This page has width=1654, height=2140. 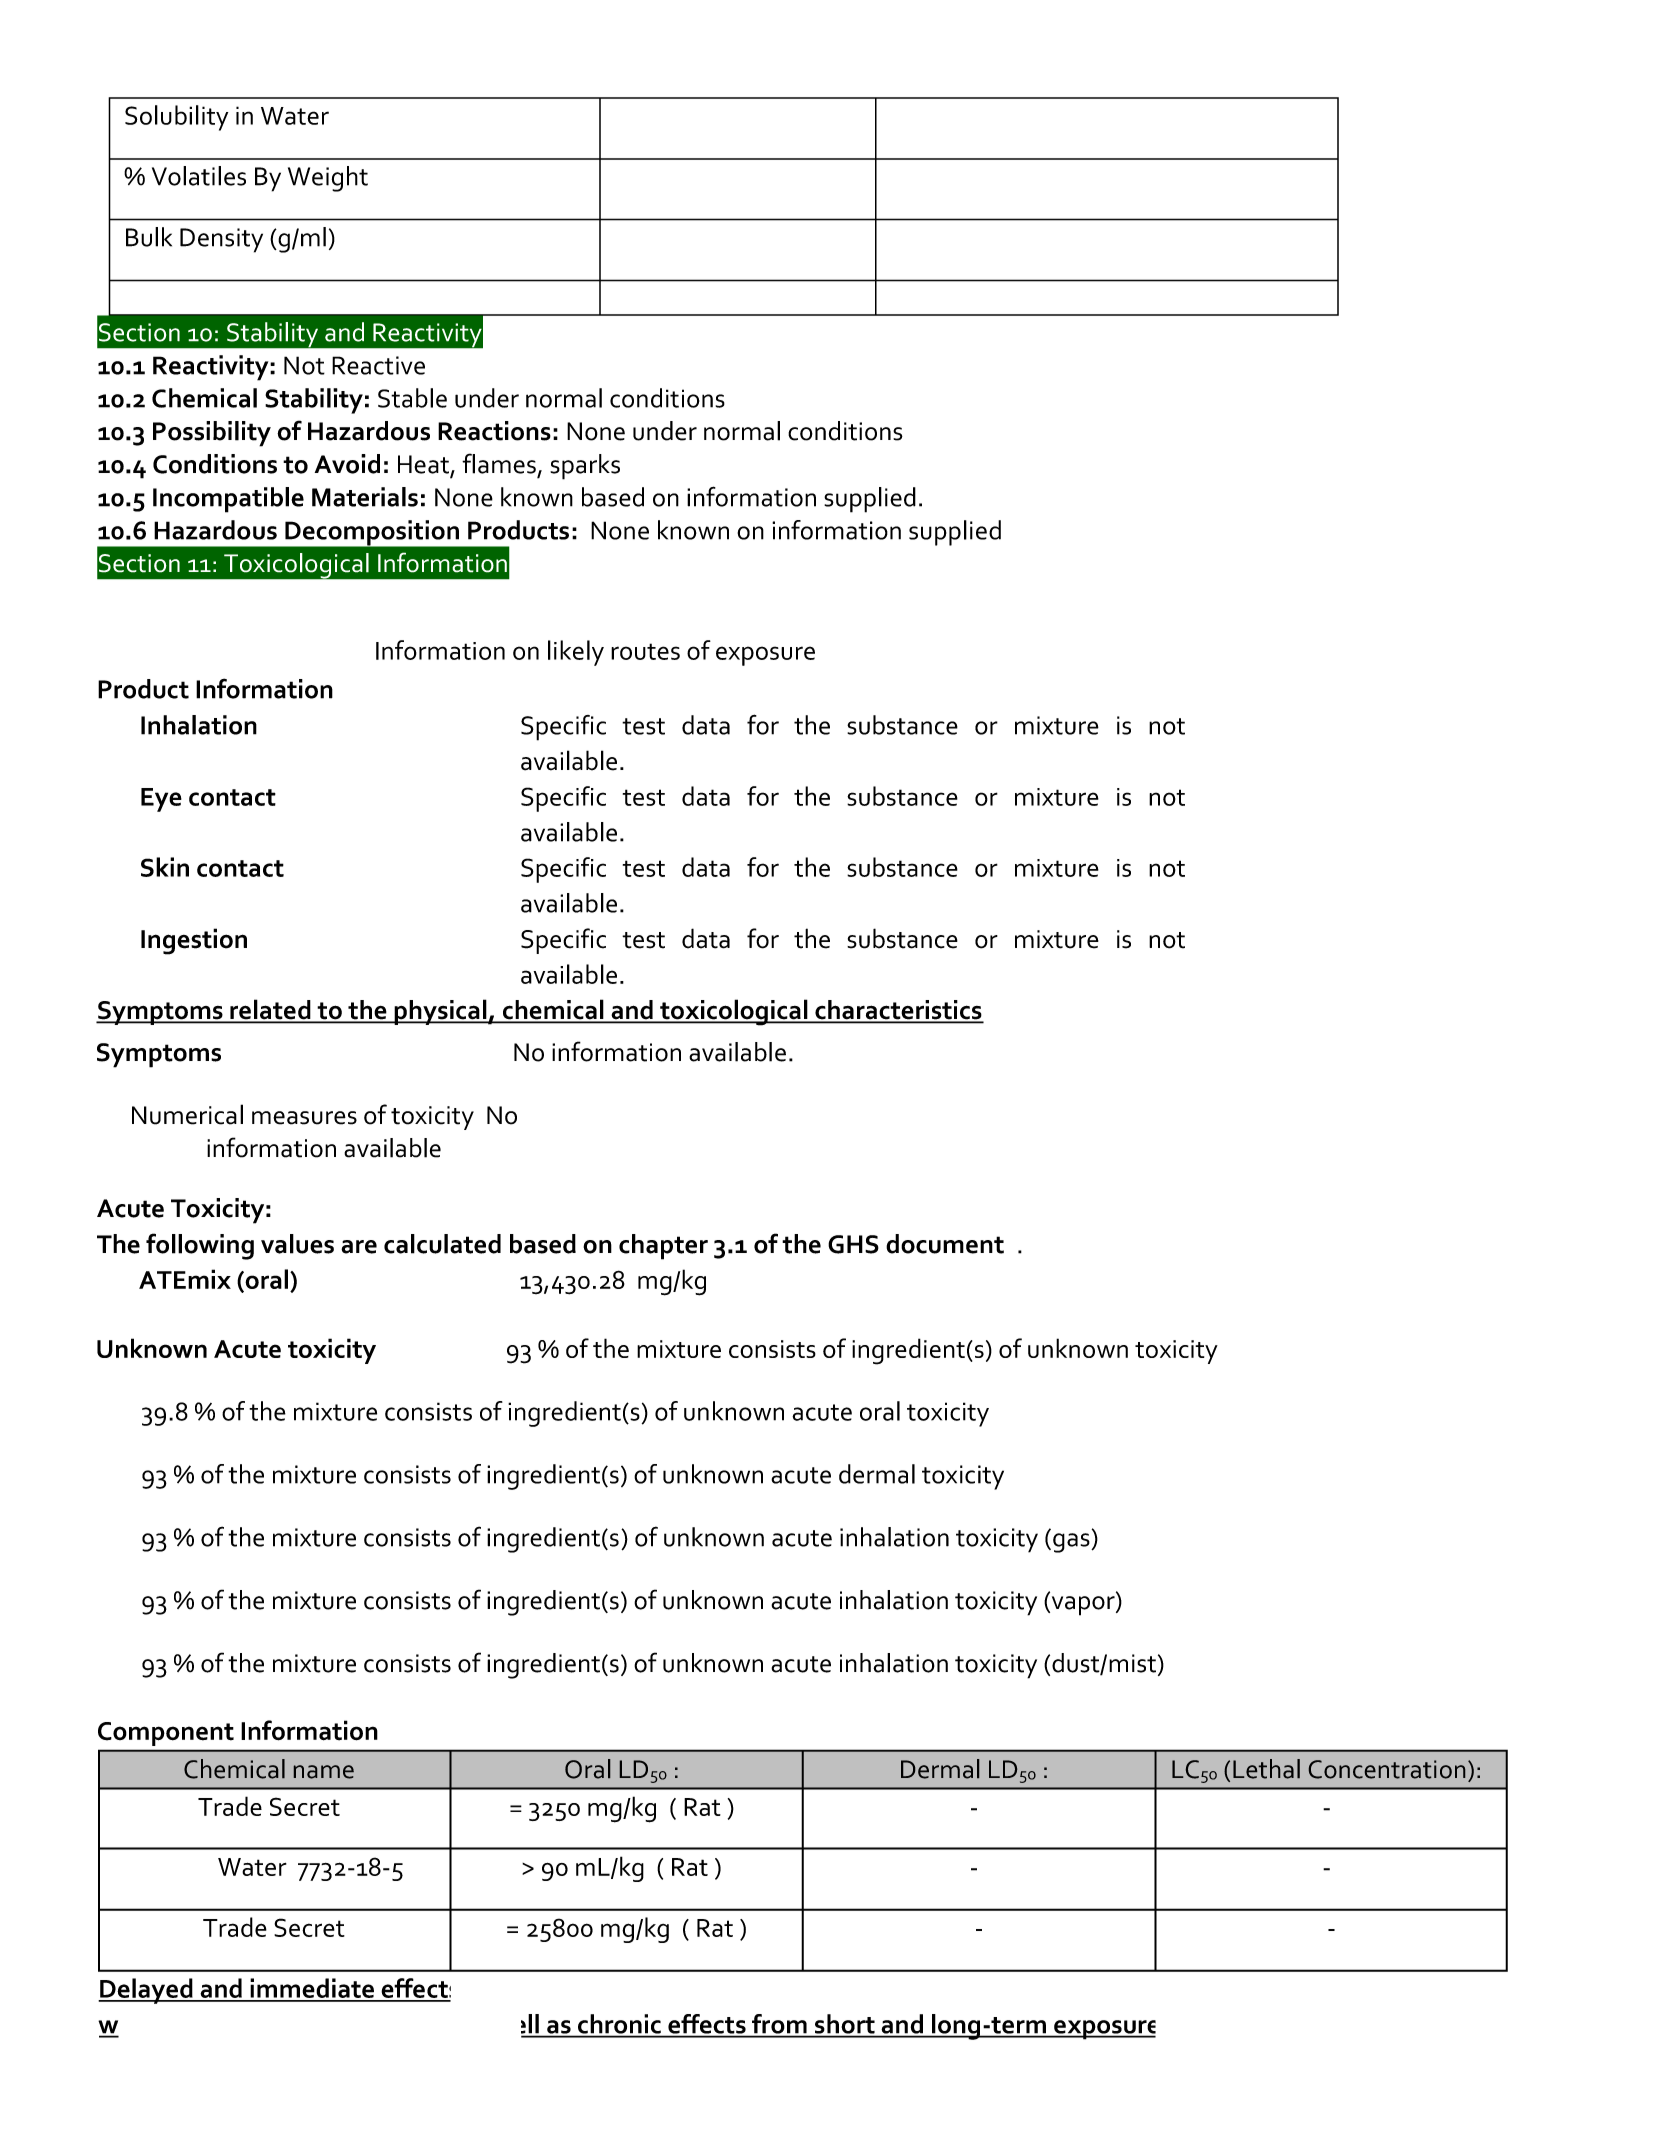 I want to click on Weight, so click(x=328, y=179).
